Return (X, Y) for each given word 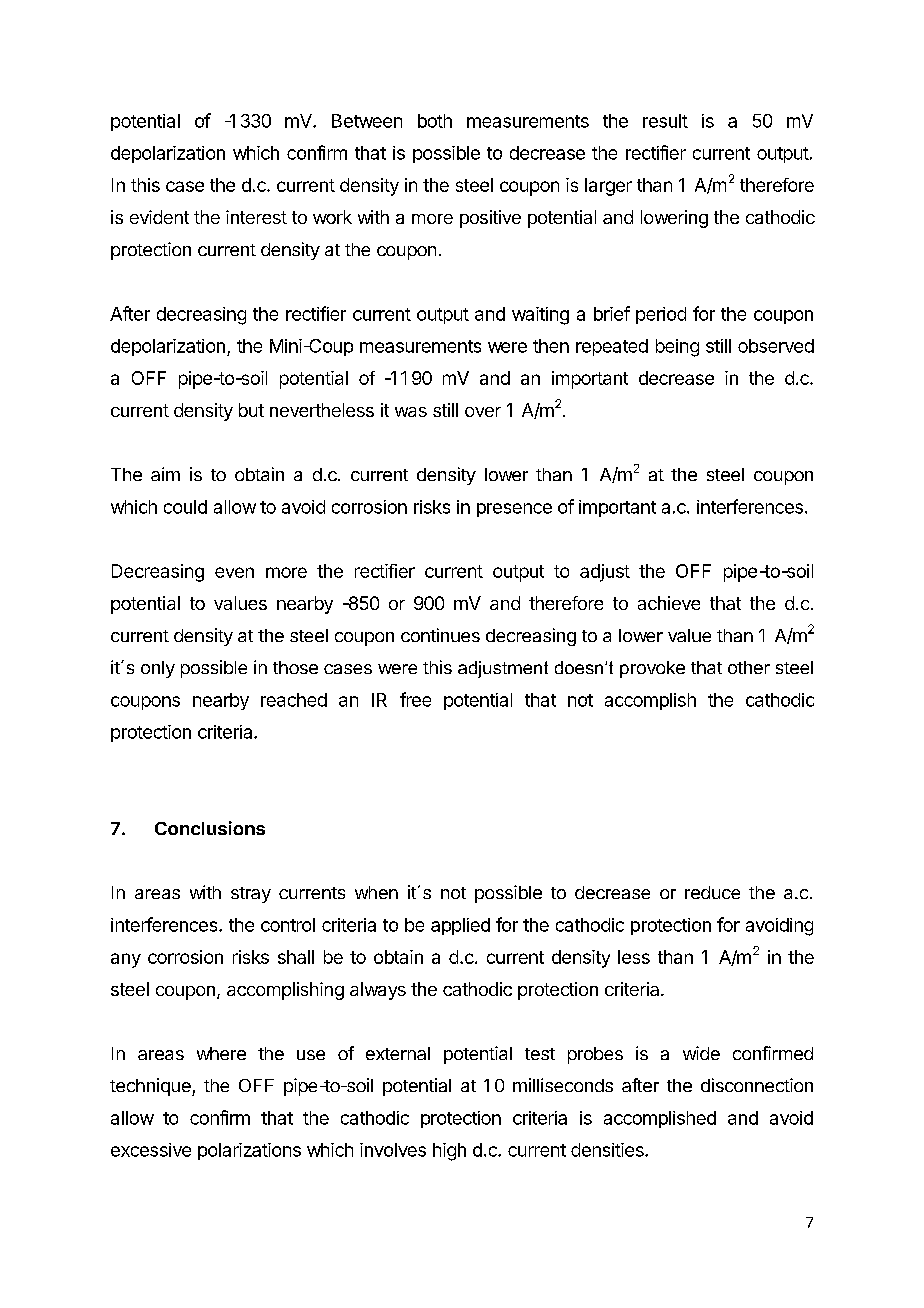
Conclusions (210, 828)
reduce (712, 892)
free (415, 699)
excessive (151, 1150)
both (435, 121)
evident (159, 217)
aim (165, 474)
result (665, 121)
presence (514, 510)
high (449, 1152)
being (677, 348)
